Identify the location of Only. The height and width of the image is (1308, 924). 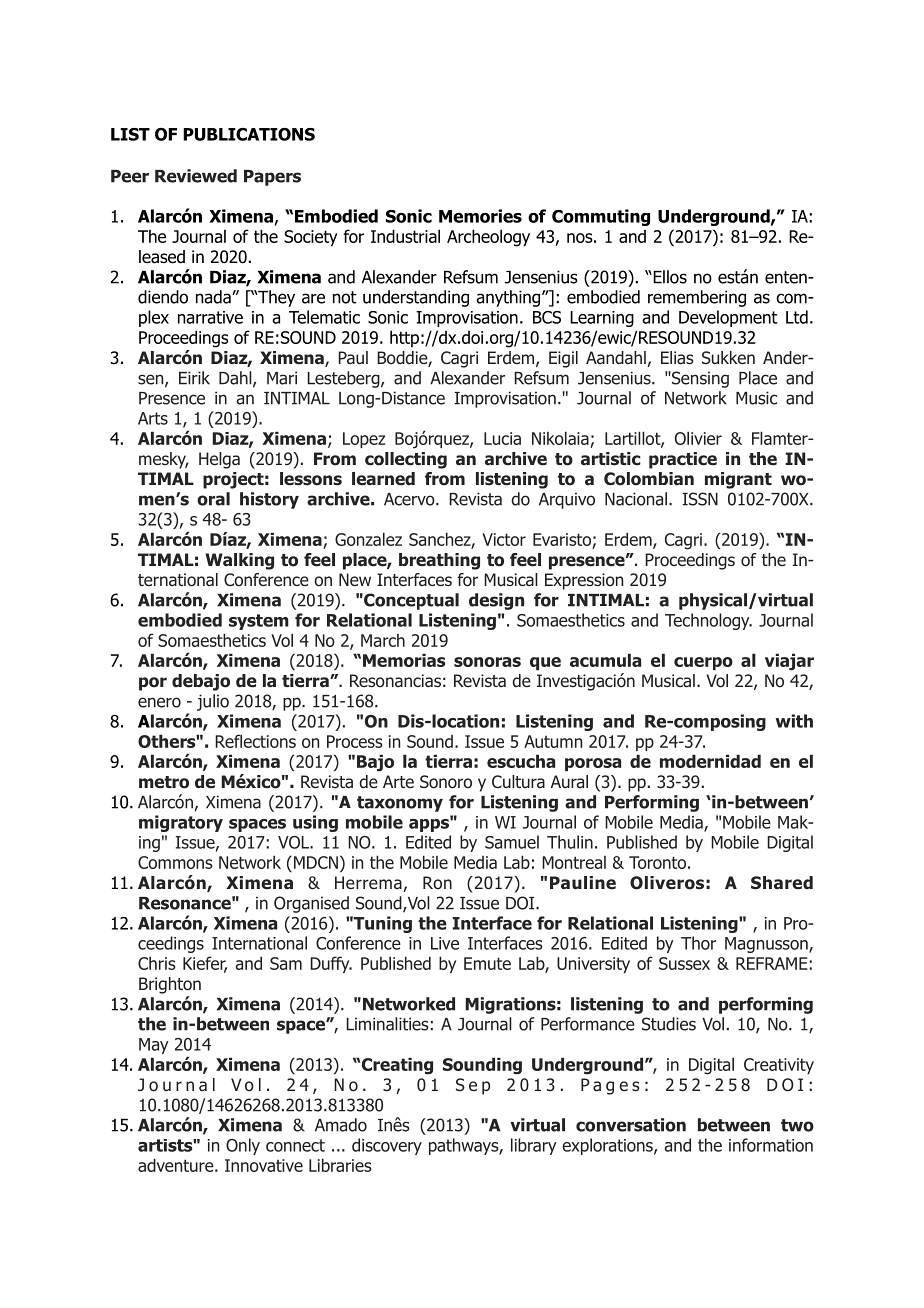
(243, 1146).
